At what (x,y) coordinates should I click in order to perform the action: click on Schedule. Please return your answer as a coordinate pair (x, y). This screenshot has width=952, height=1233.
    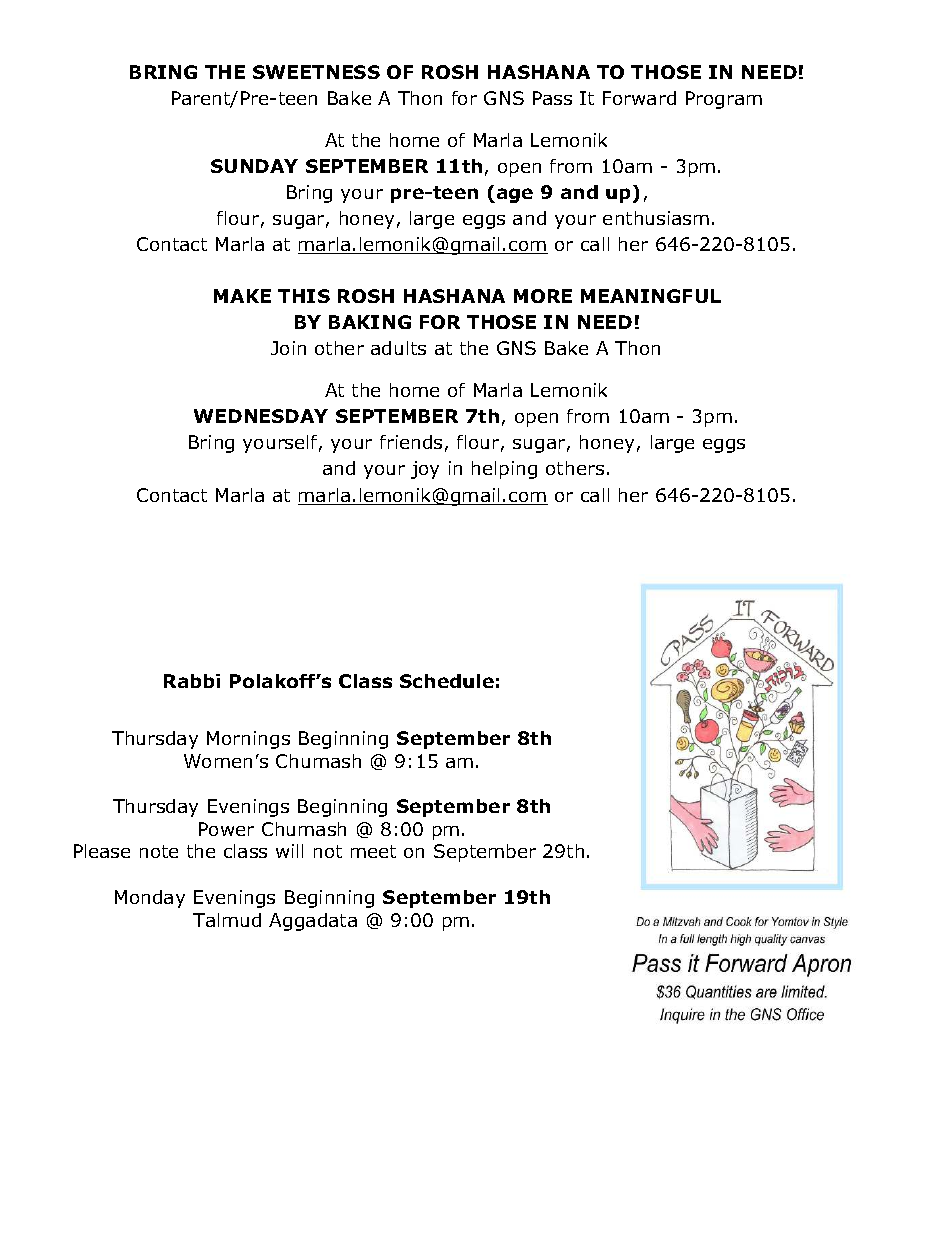
    Looking at the image, I should click on (447, 681).
